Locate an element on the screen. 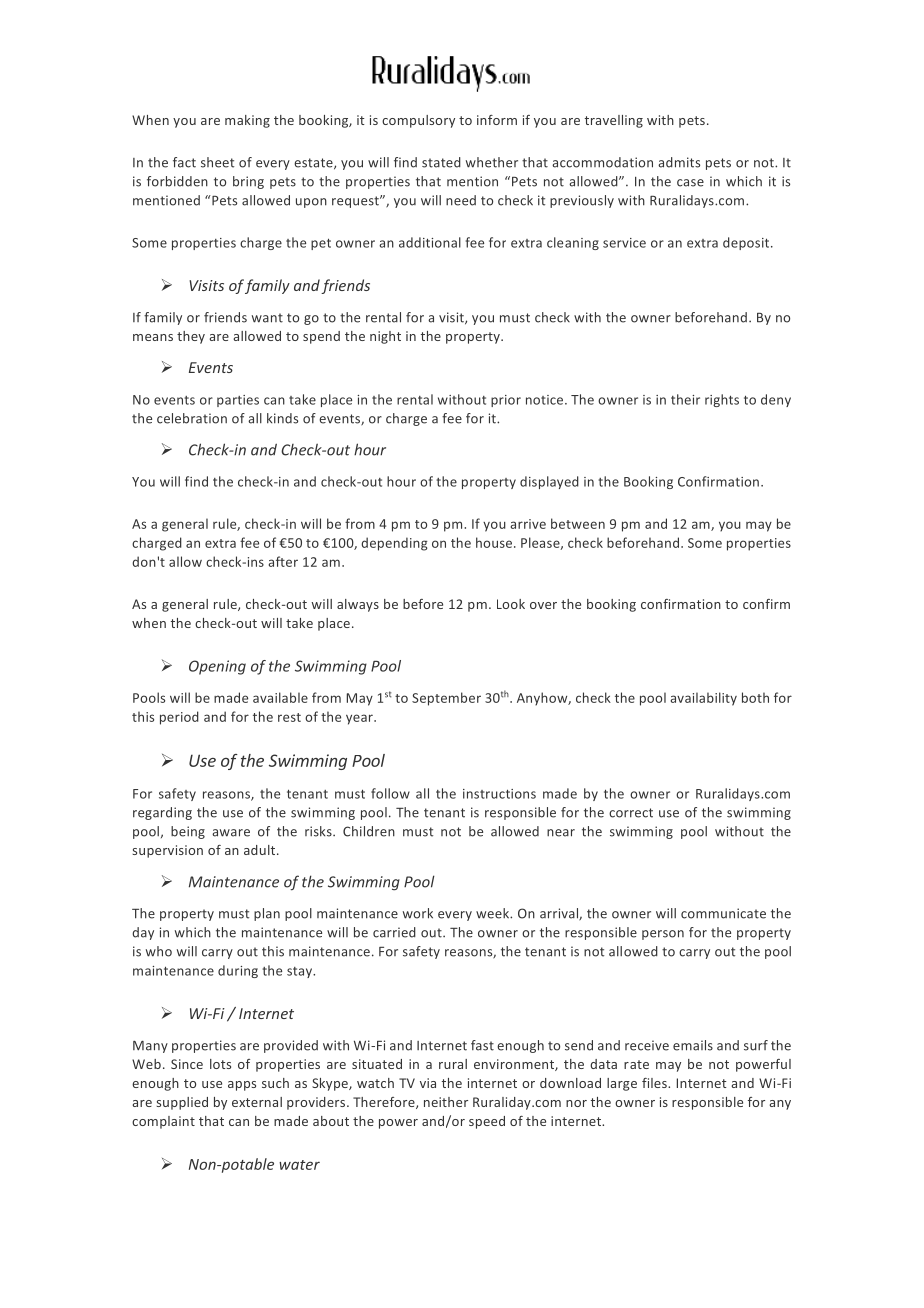 Image resolution: width=924 pixels, height=1308 pixels. prior is located at coordinates (506, 401).
